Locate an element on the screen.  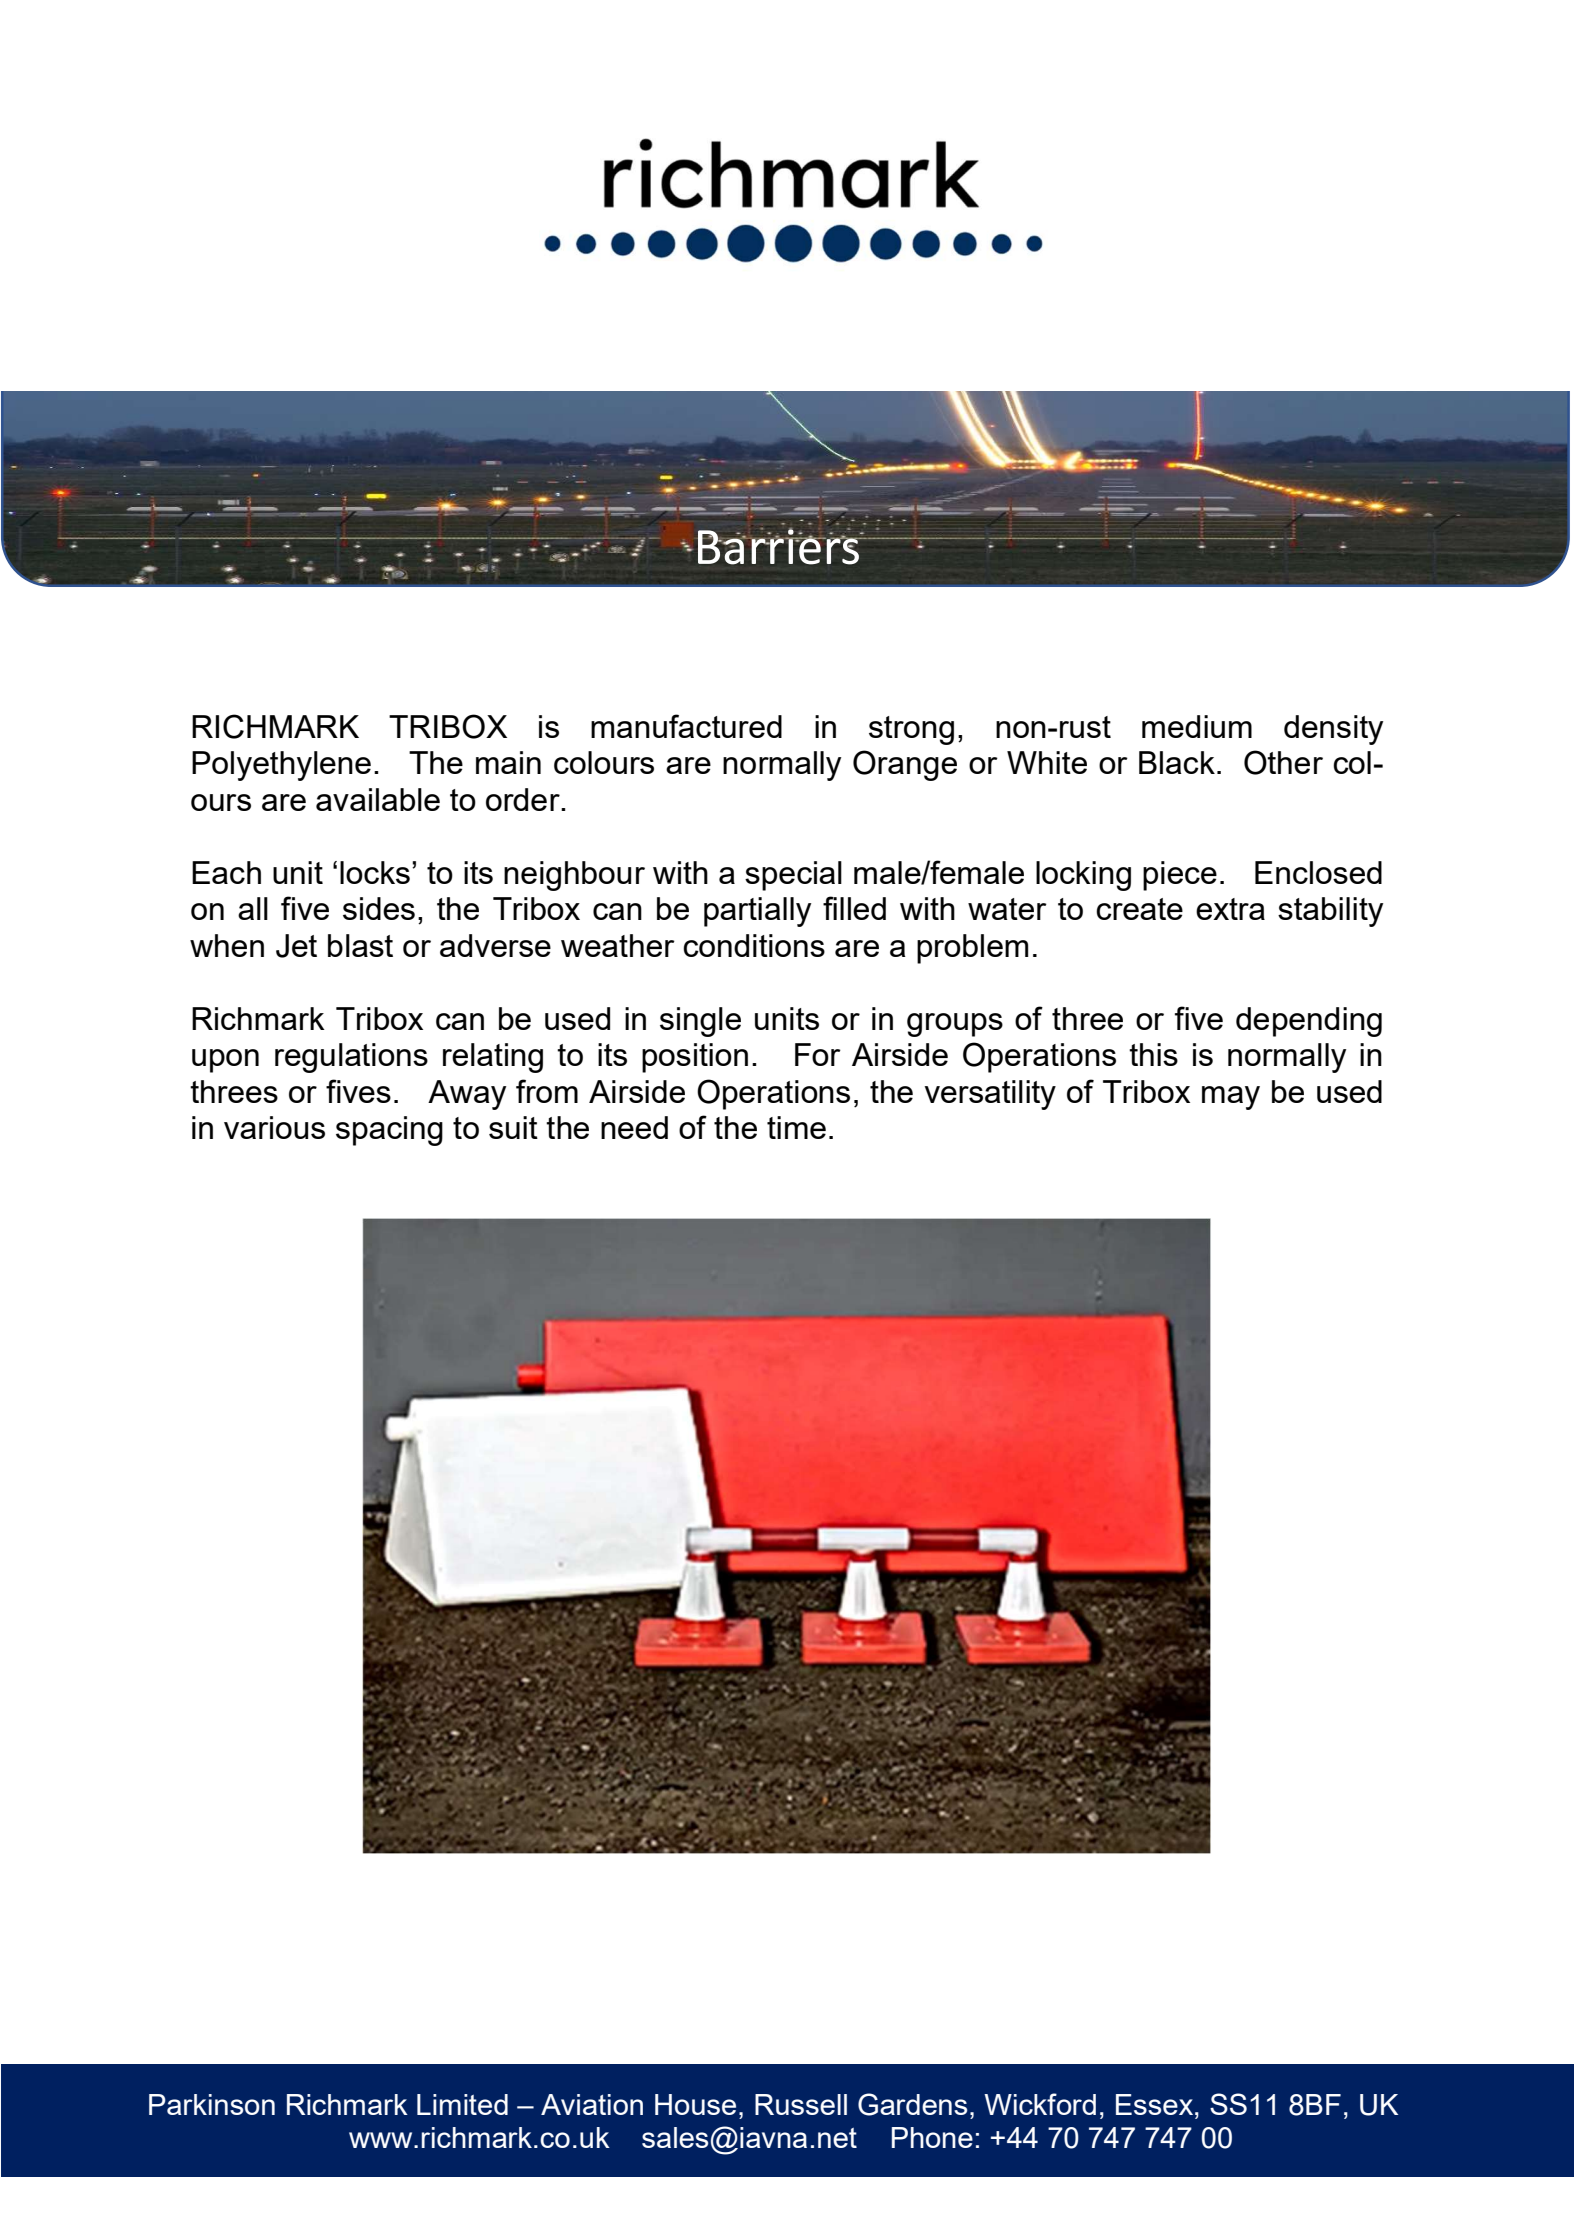
Essex is located at coordinates (1156, 2104).
